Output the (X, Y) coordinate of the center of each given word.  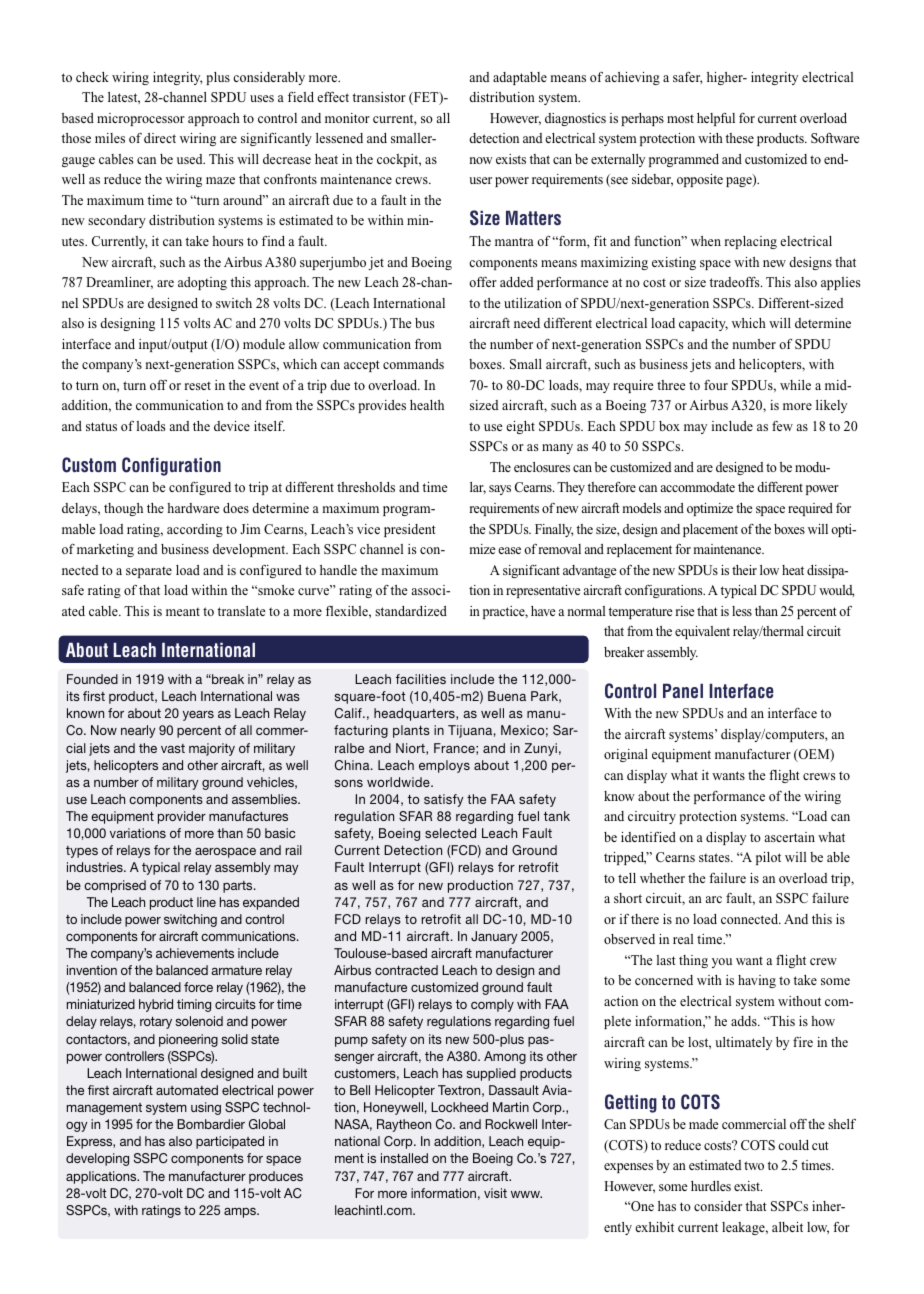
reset (197, 386)
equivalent (702, 632)
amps (241, 1212)
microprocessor (141, 119)
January (494, 937)
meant (183, 612)
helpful (716, 119)
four (716, 385)
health (427, 405)
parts (239, 887)
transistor (379, 97)
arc (714, 899)
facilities (421, 679)
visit (495, 1193)
